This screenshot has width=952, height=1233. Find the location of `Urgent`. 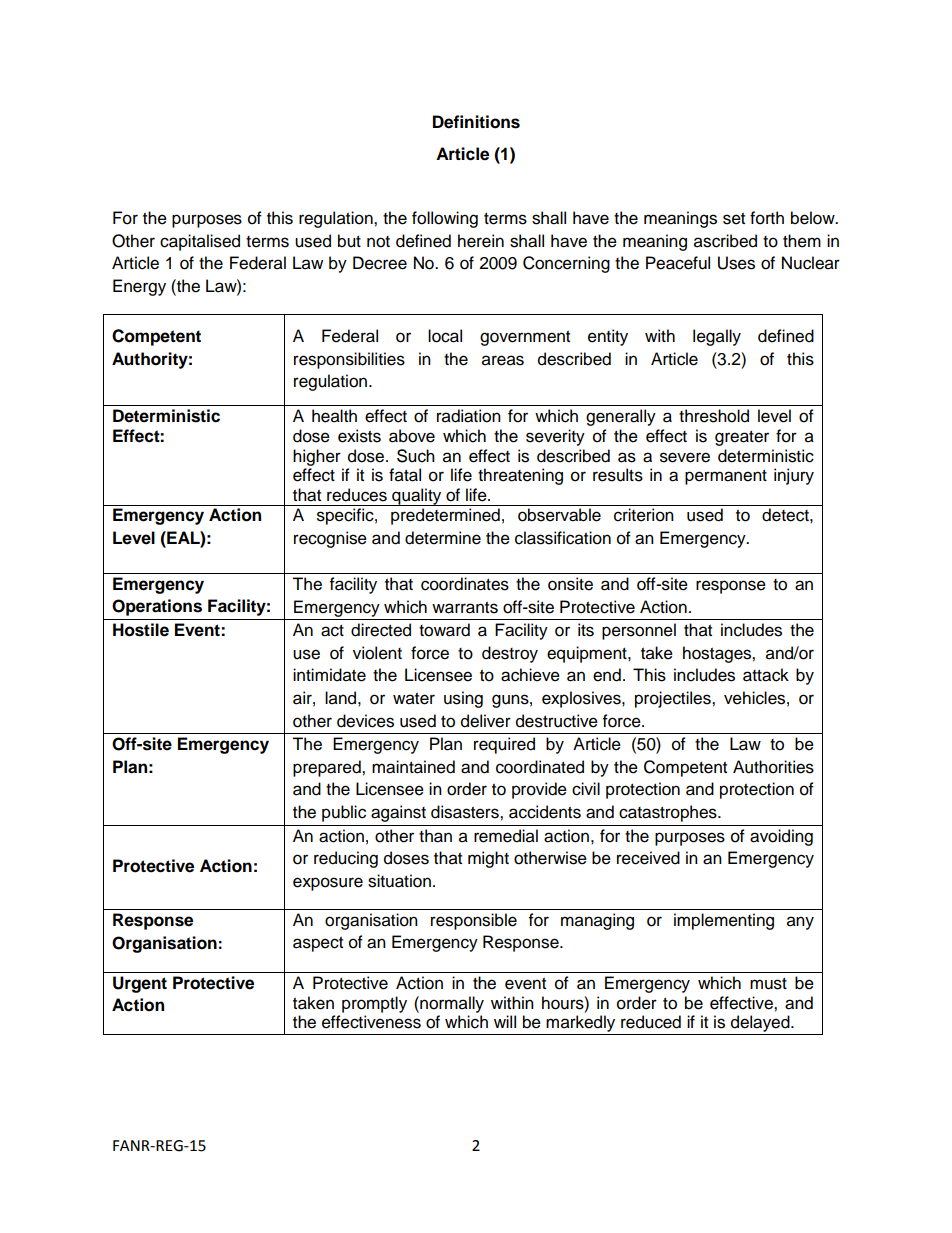

Urgent is located at coordinates (140, 984).
